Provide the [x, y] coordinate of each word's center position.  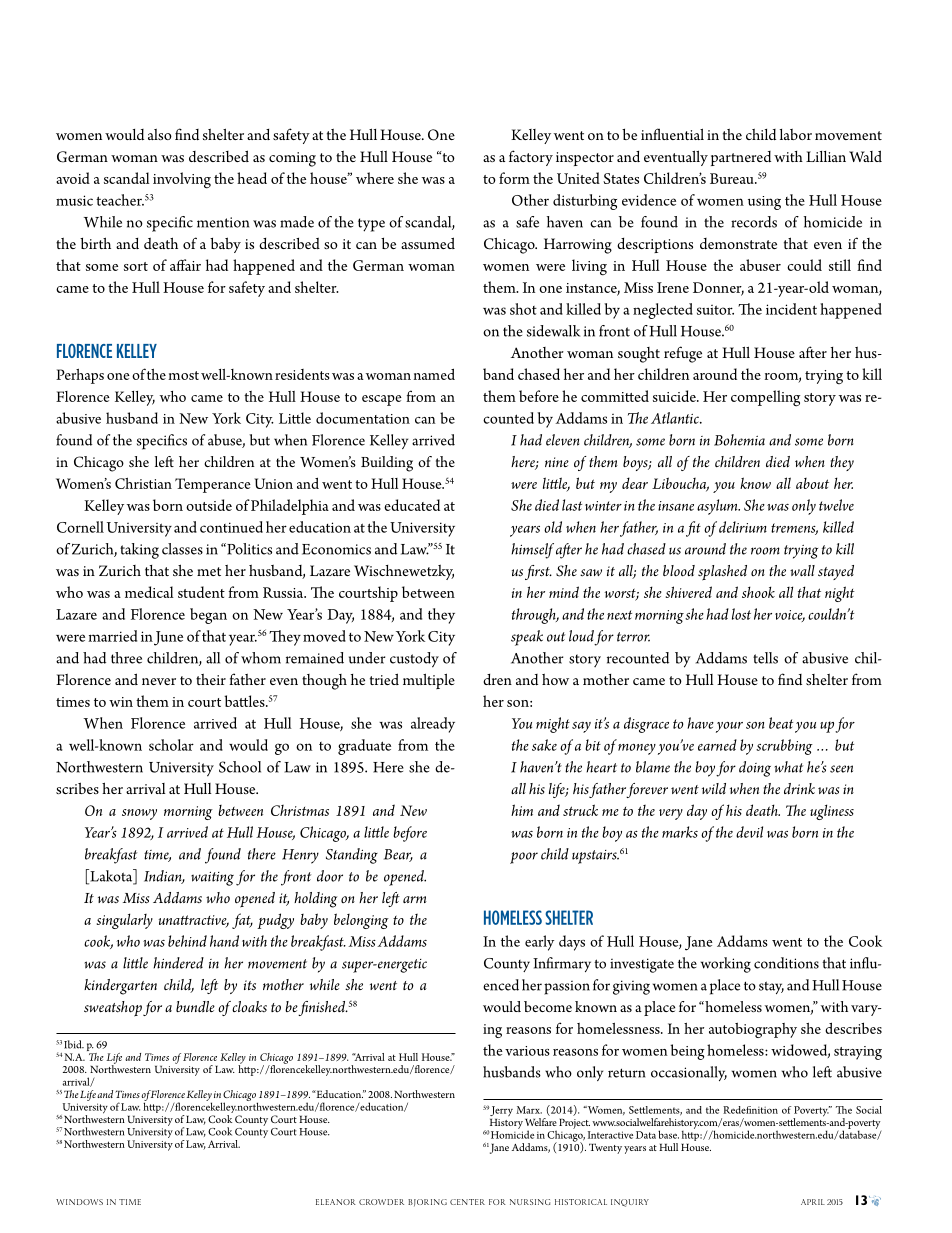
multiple [429, 681]
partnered [741, 158]
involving [182, 180]
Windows [79, 1202]
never [159, 681]
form [514, 178]
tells [765, 658]
